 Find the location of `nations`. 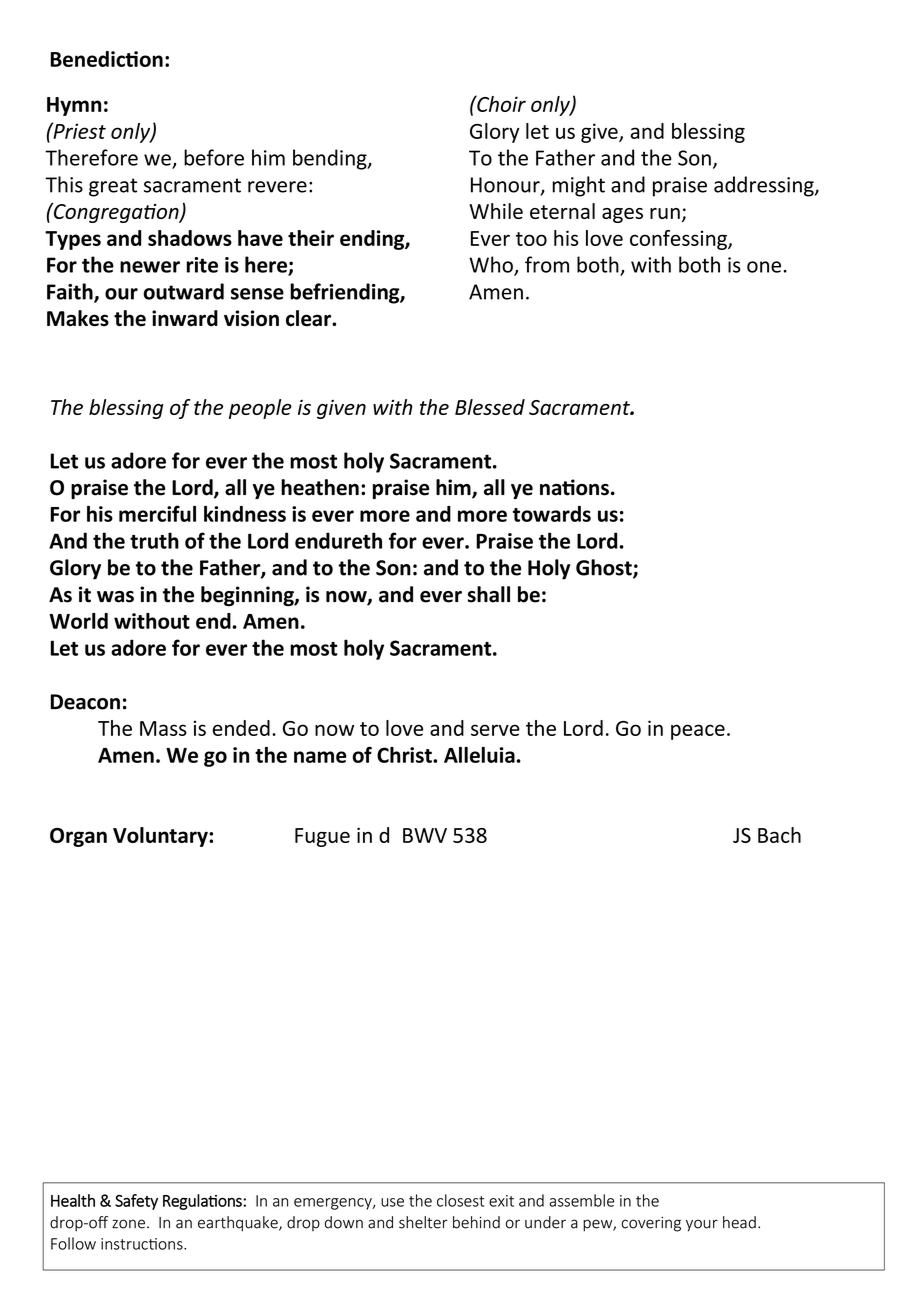

nations is located at coordinates (574, 487).
